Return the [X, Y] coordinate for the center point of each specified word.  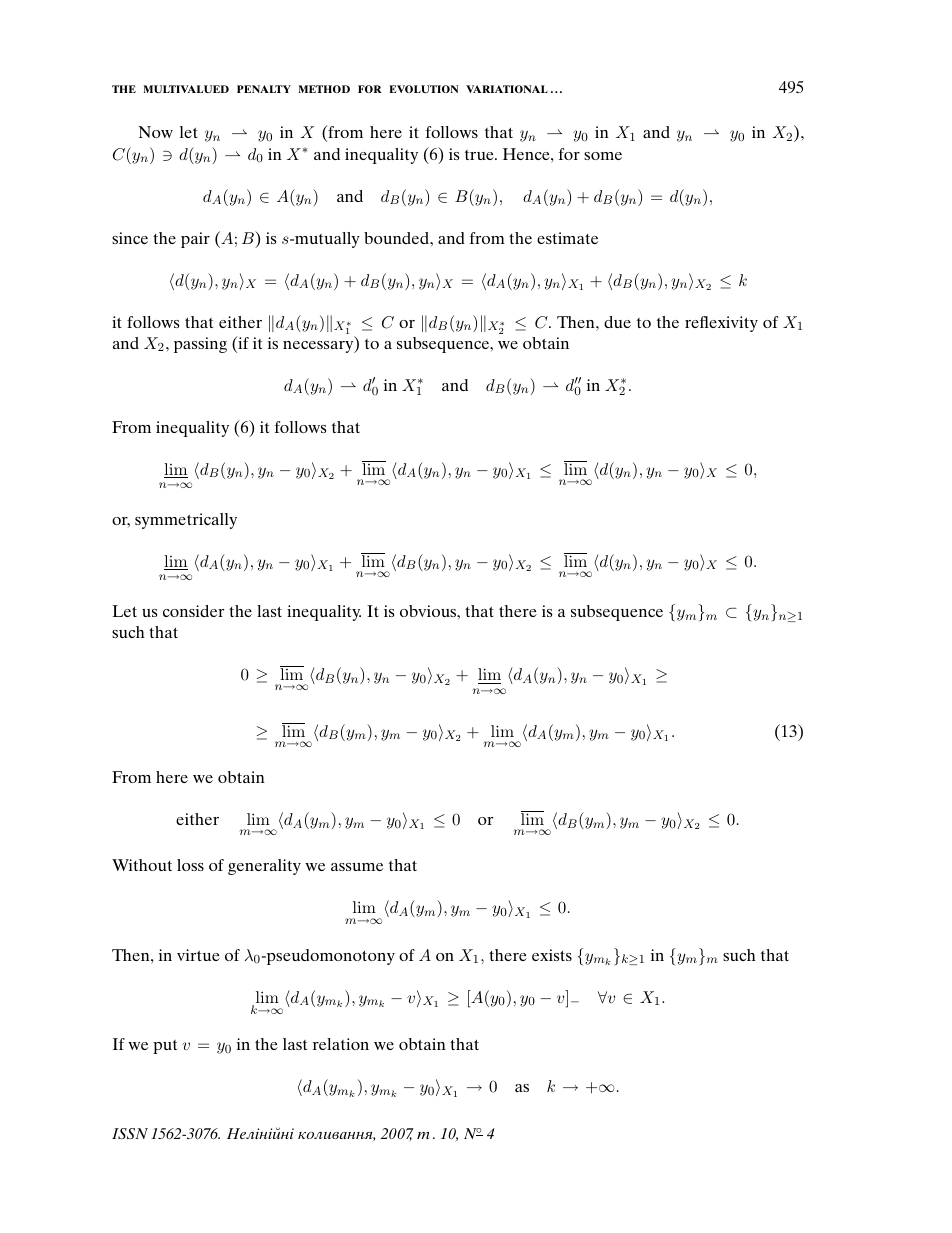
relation [341, 1044]
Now [155, 132]
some [603, 156]
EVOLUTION [424, 89]
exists [552, 955]
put [165, 1047]
